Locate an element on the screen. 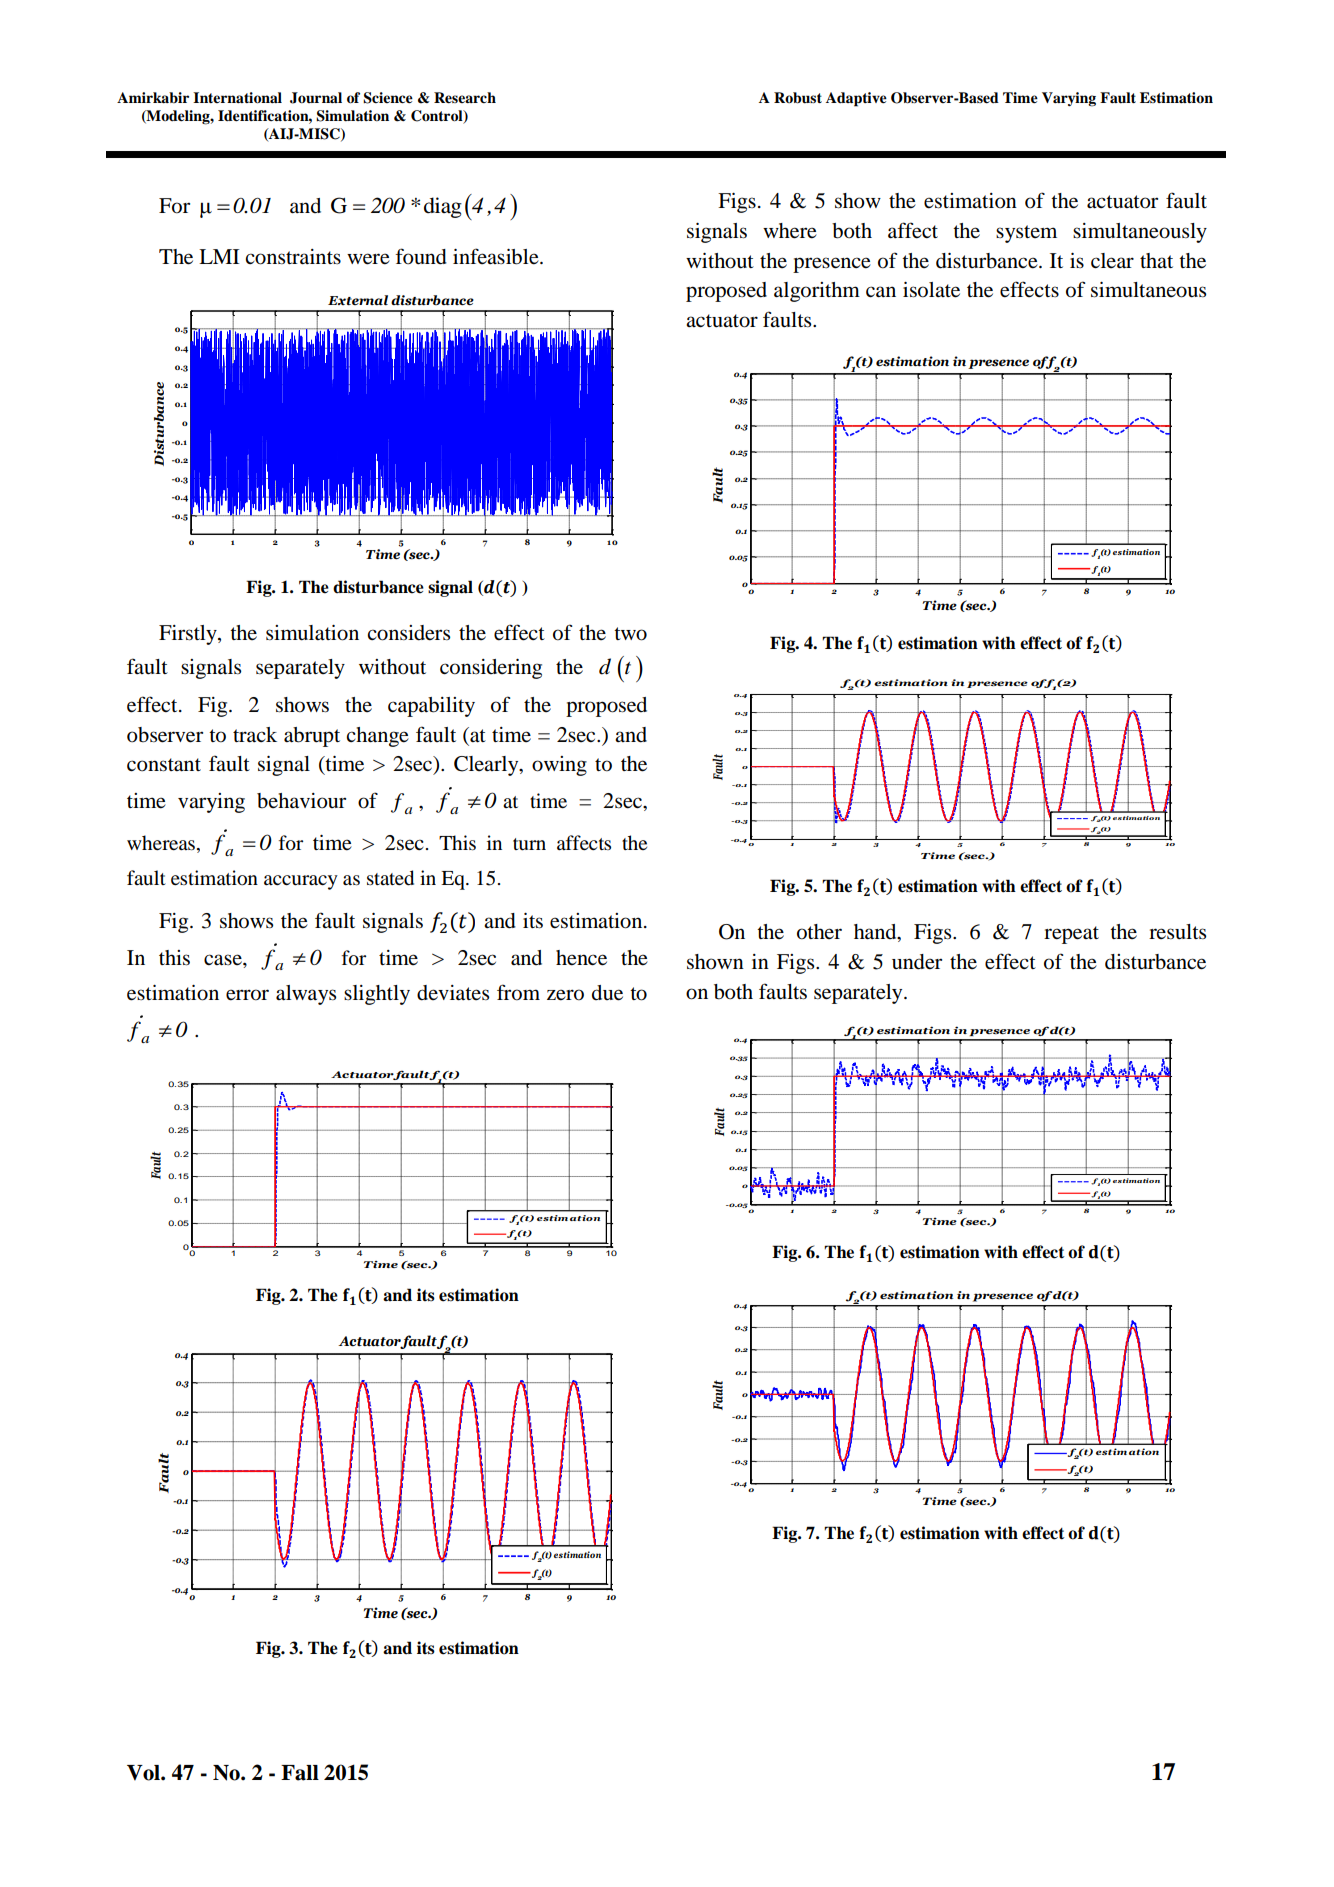  Journal is located at coordinates (316, 98).
